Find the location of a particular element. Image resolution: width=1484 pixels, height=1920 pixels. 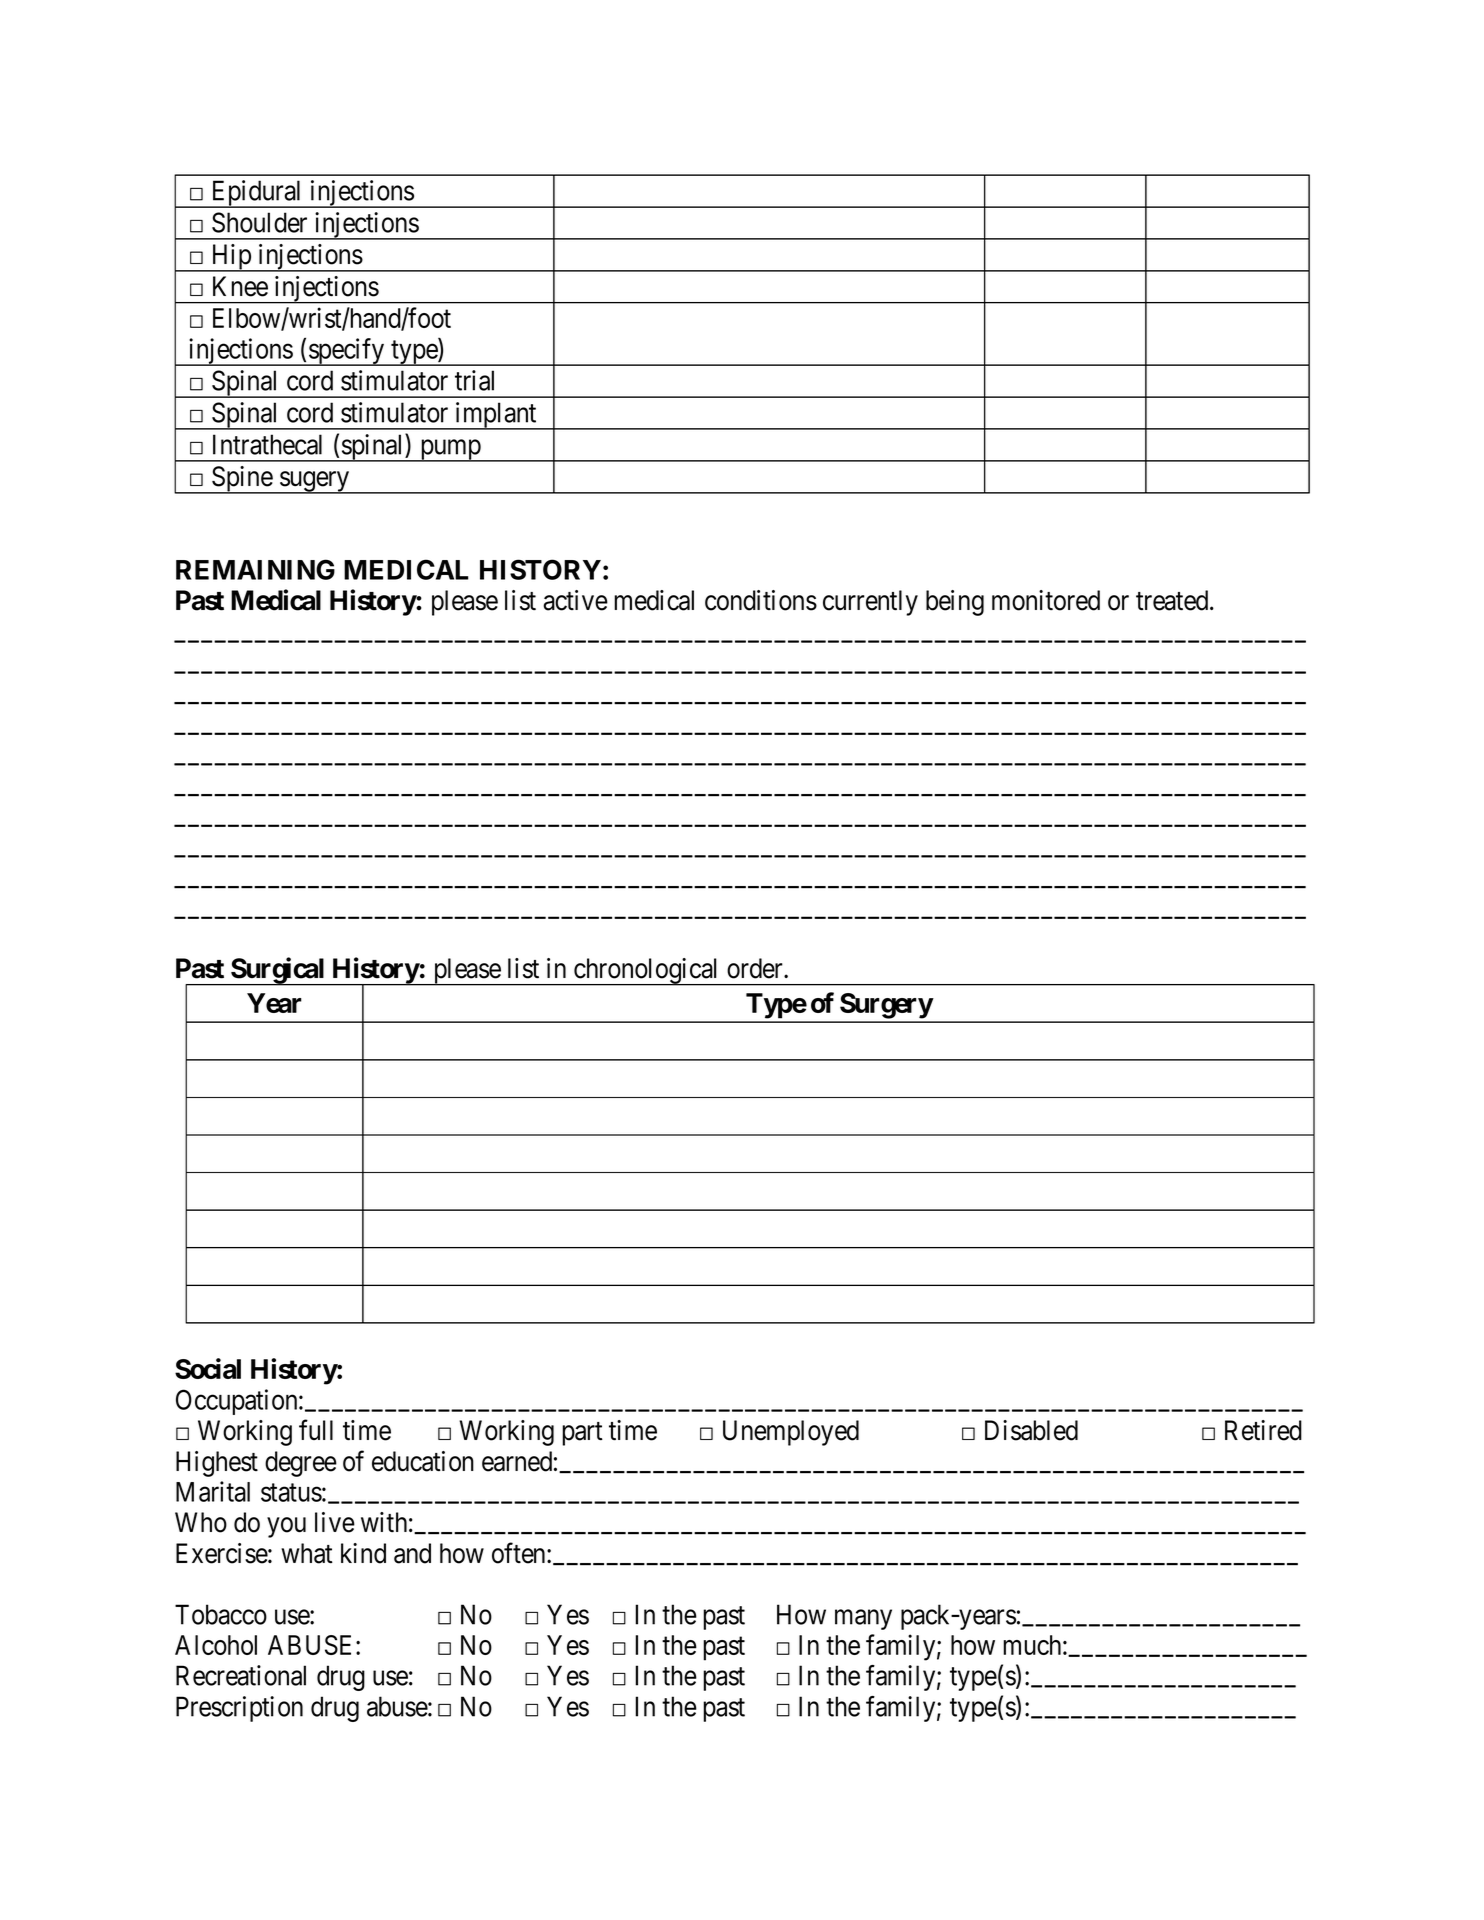

Recreational is located at coordinates (241, 1675).
